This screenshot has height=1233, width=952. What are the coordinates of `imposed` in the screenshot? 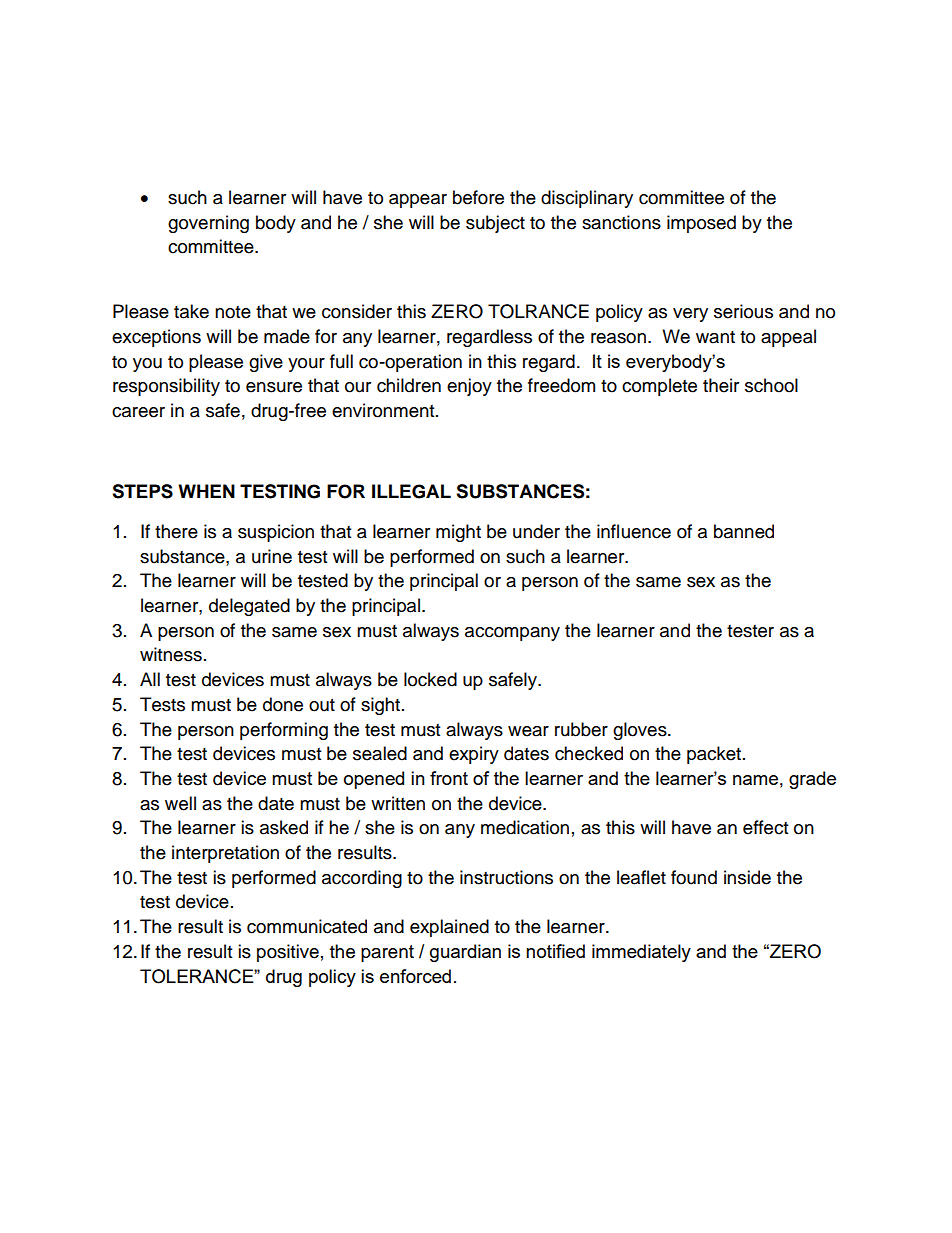 It's located at (701, 224).
